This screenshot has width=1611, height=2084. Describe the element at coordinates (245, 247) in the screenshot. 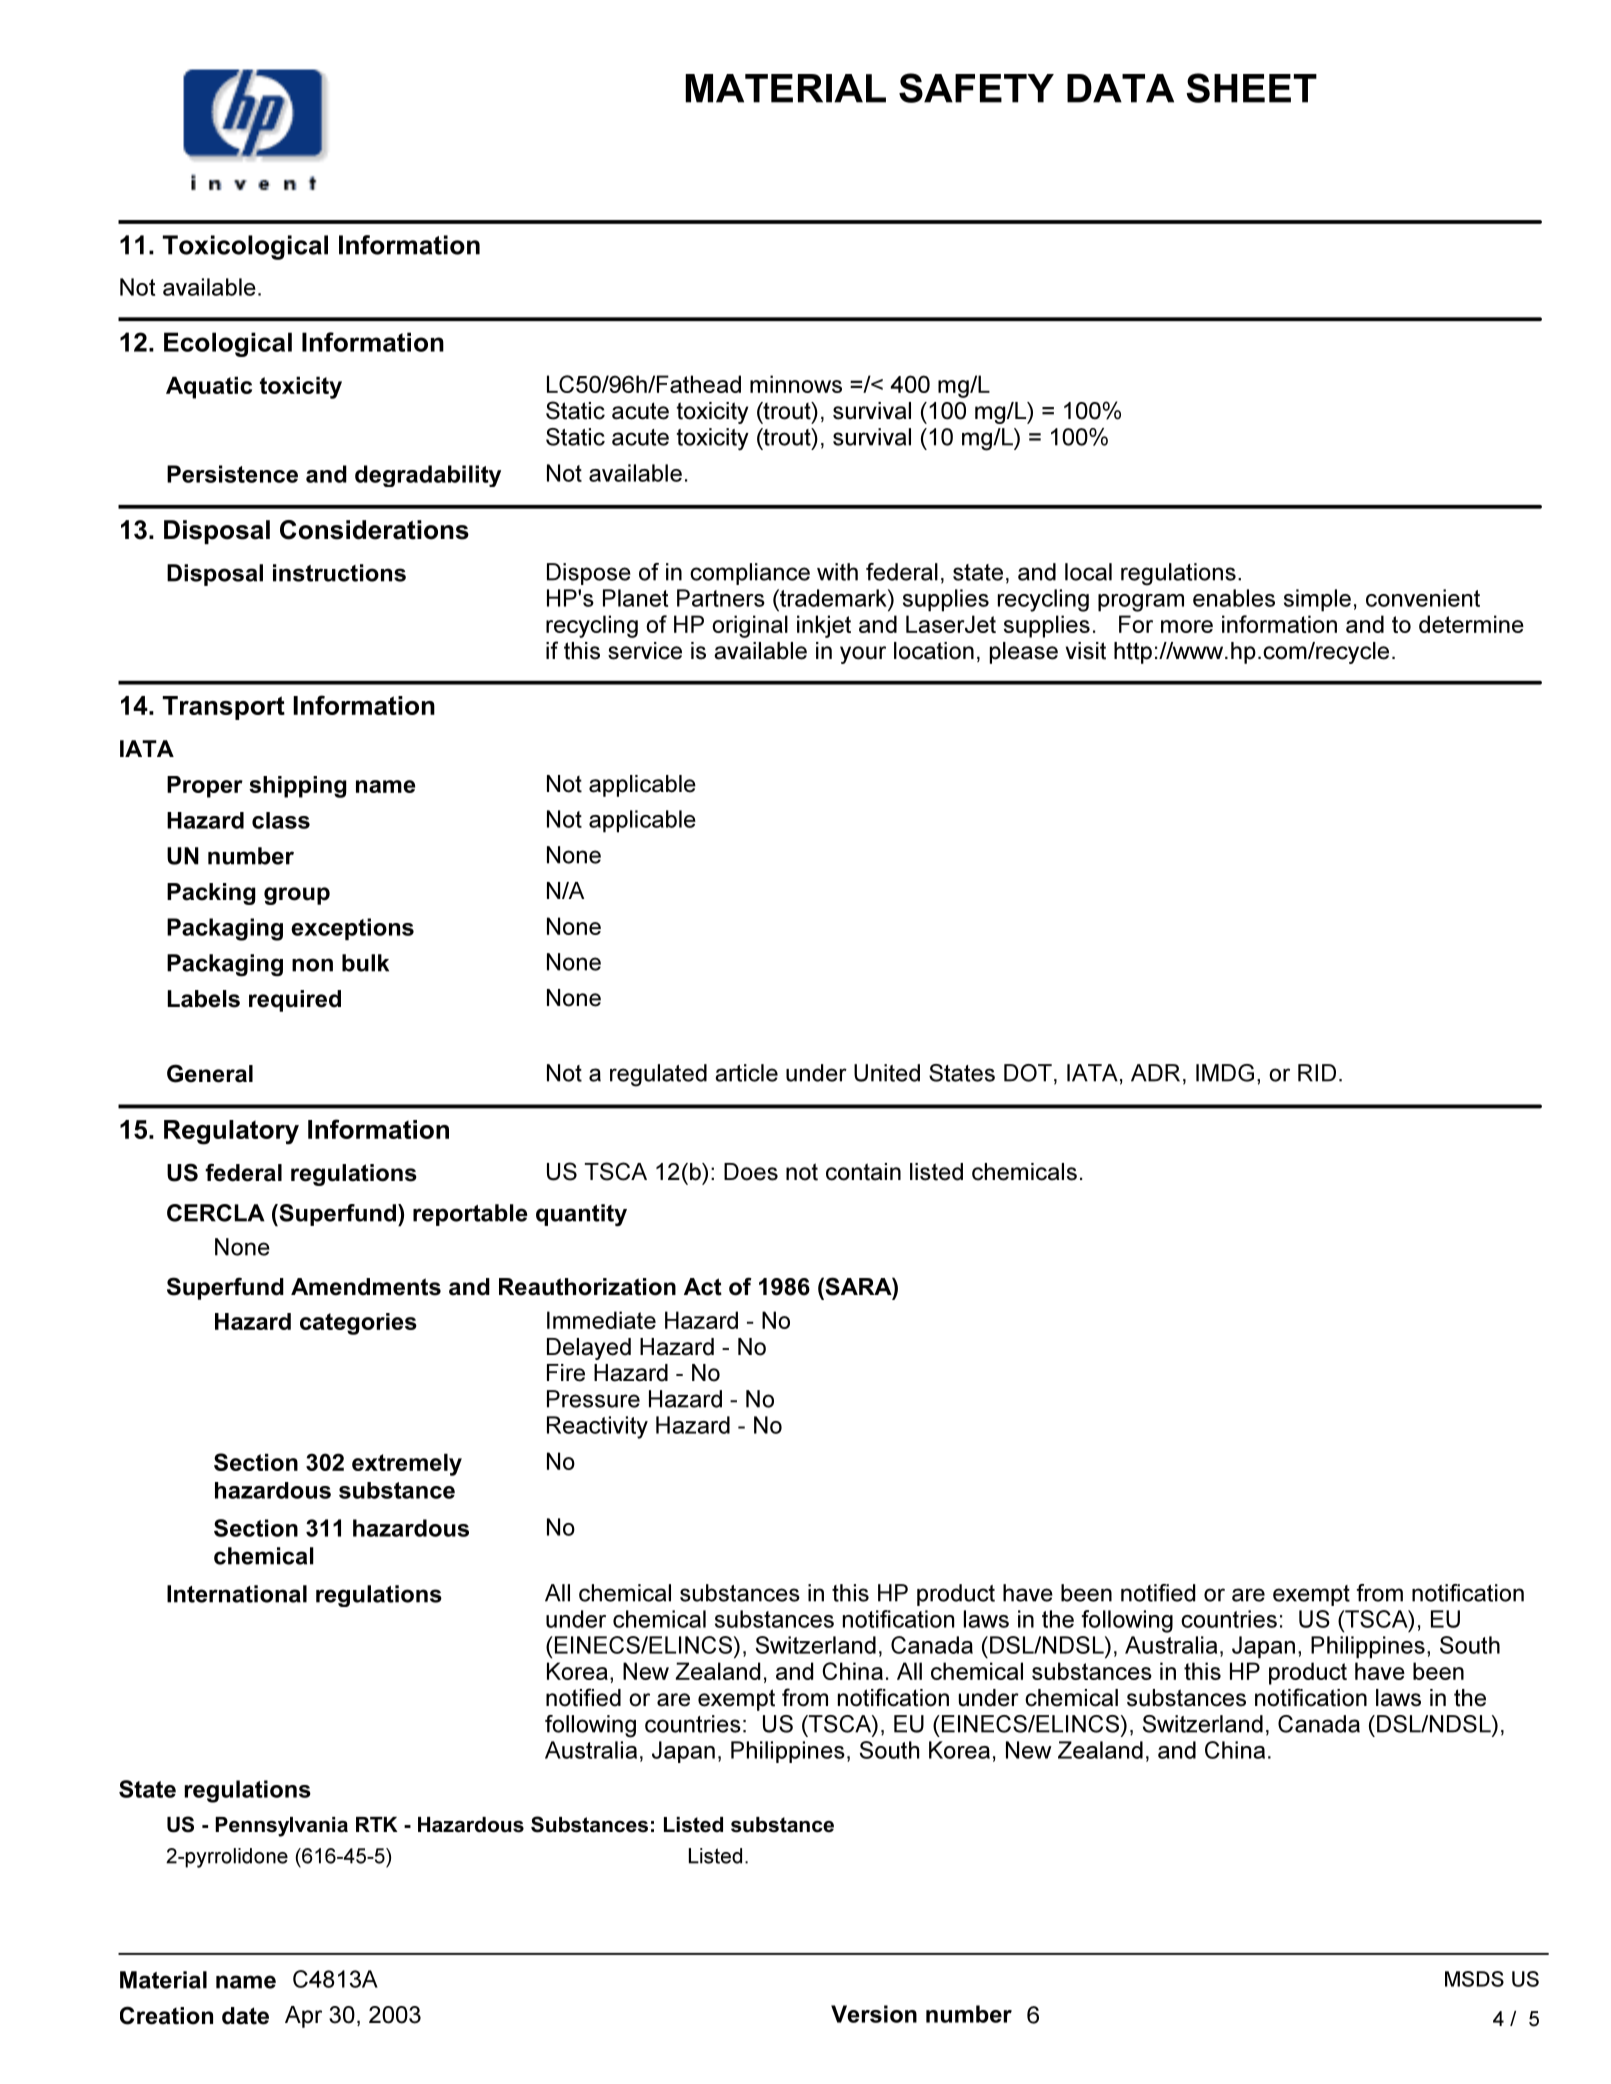

I see `Toxicological` at that location.
